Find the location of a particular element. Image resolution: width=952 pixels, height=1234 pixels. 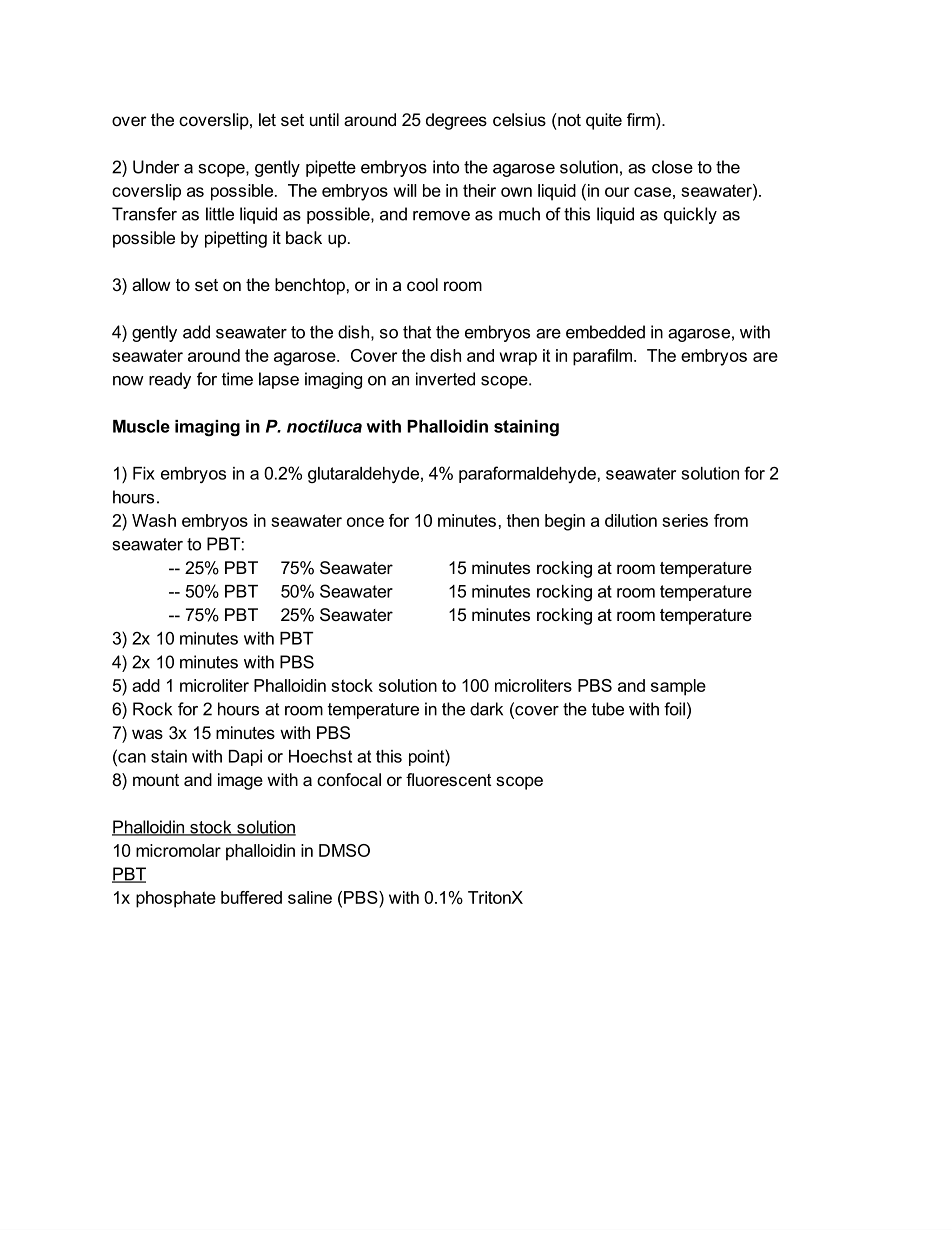

into is located at coordinates (446, 167).
